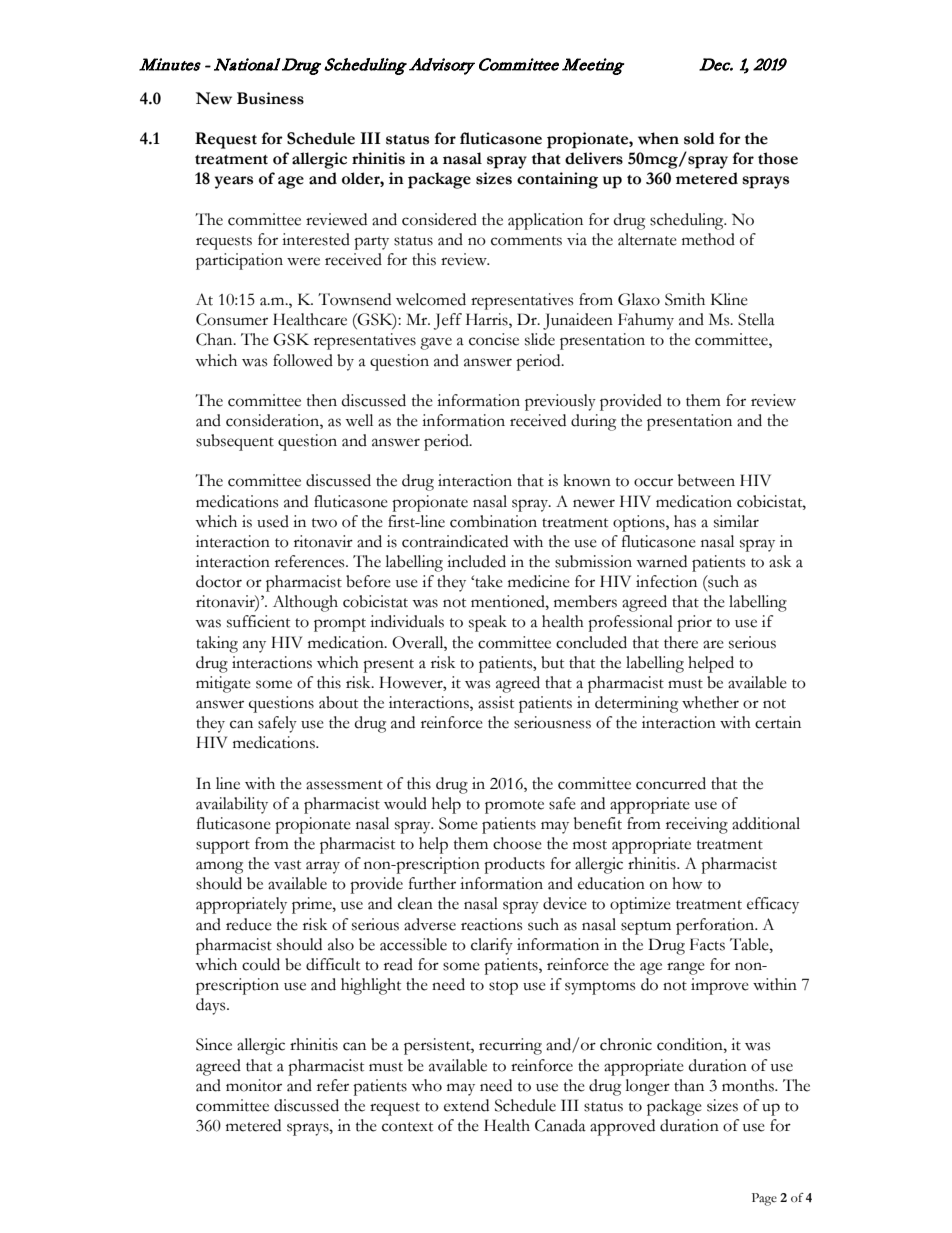 The width and height of the screenshot is (952, 1233). Describe the element at coordinates (488, 623) in the screenshot. I see `speak` at that location.
